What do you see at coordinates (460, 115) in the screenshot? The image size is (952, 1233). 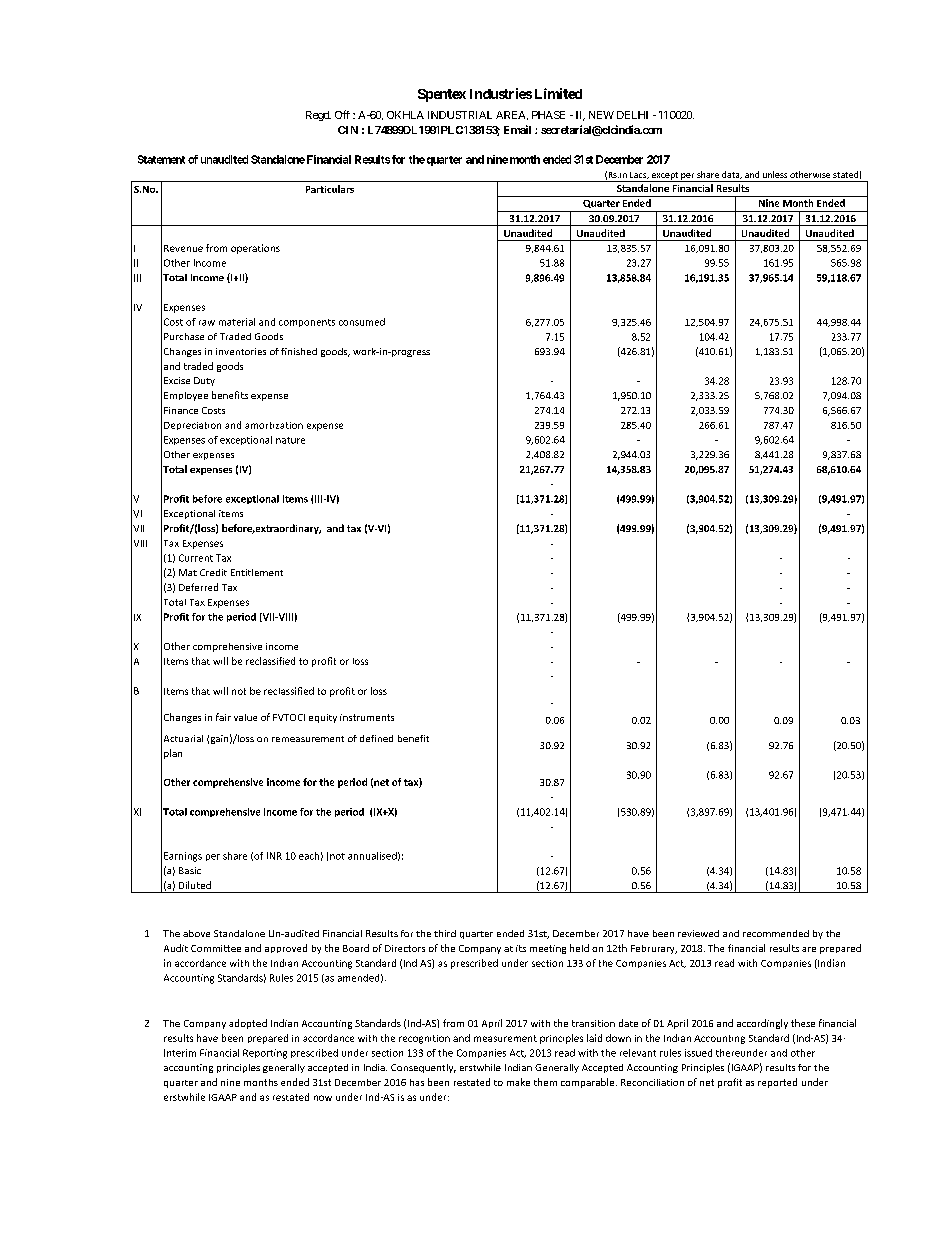 I see `INDUSTRIAL` at bounding box center [460, 115].
